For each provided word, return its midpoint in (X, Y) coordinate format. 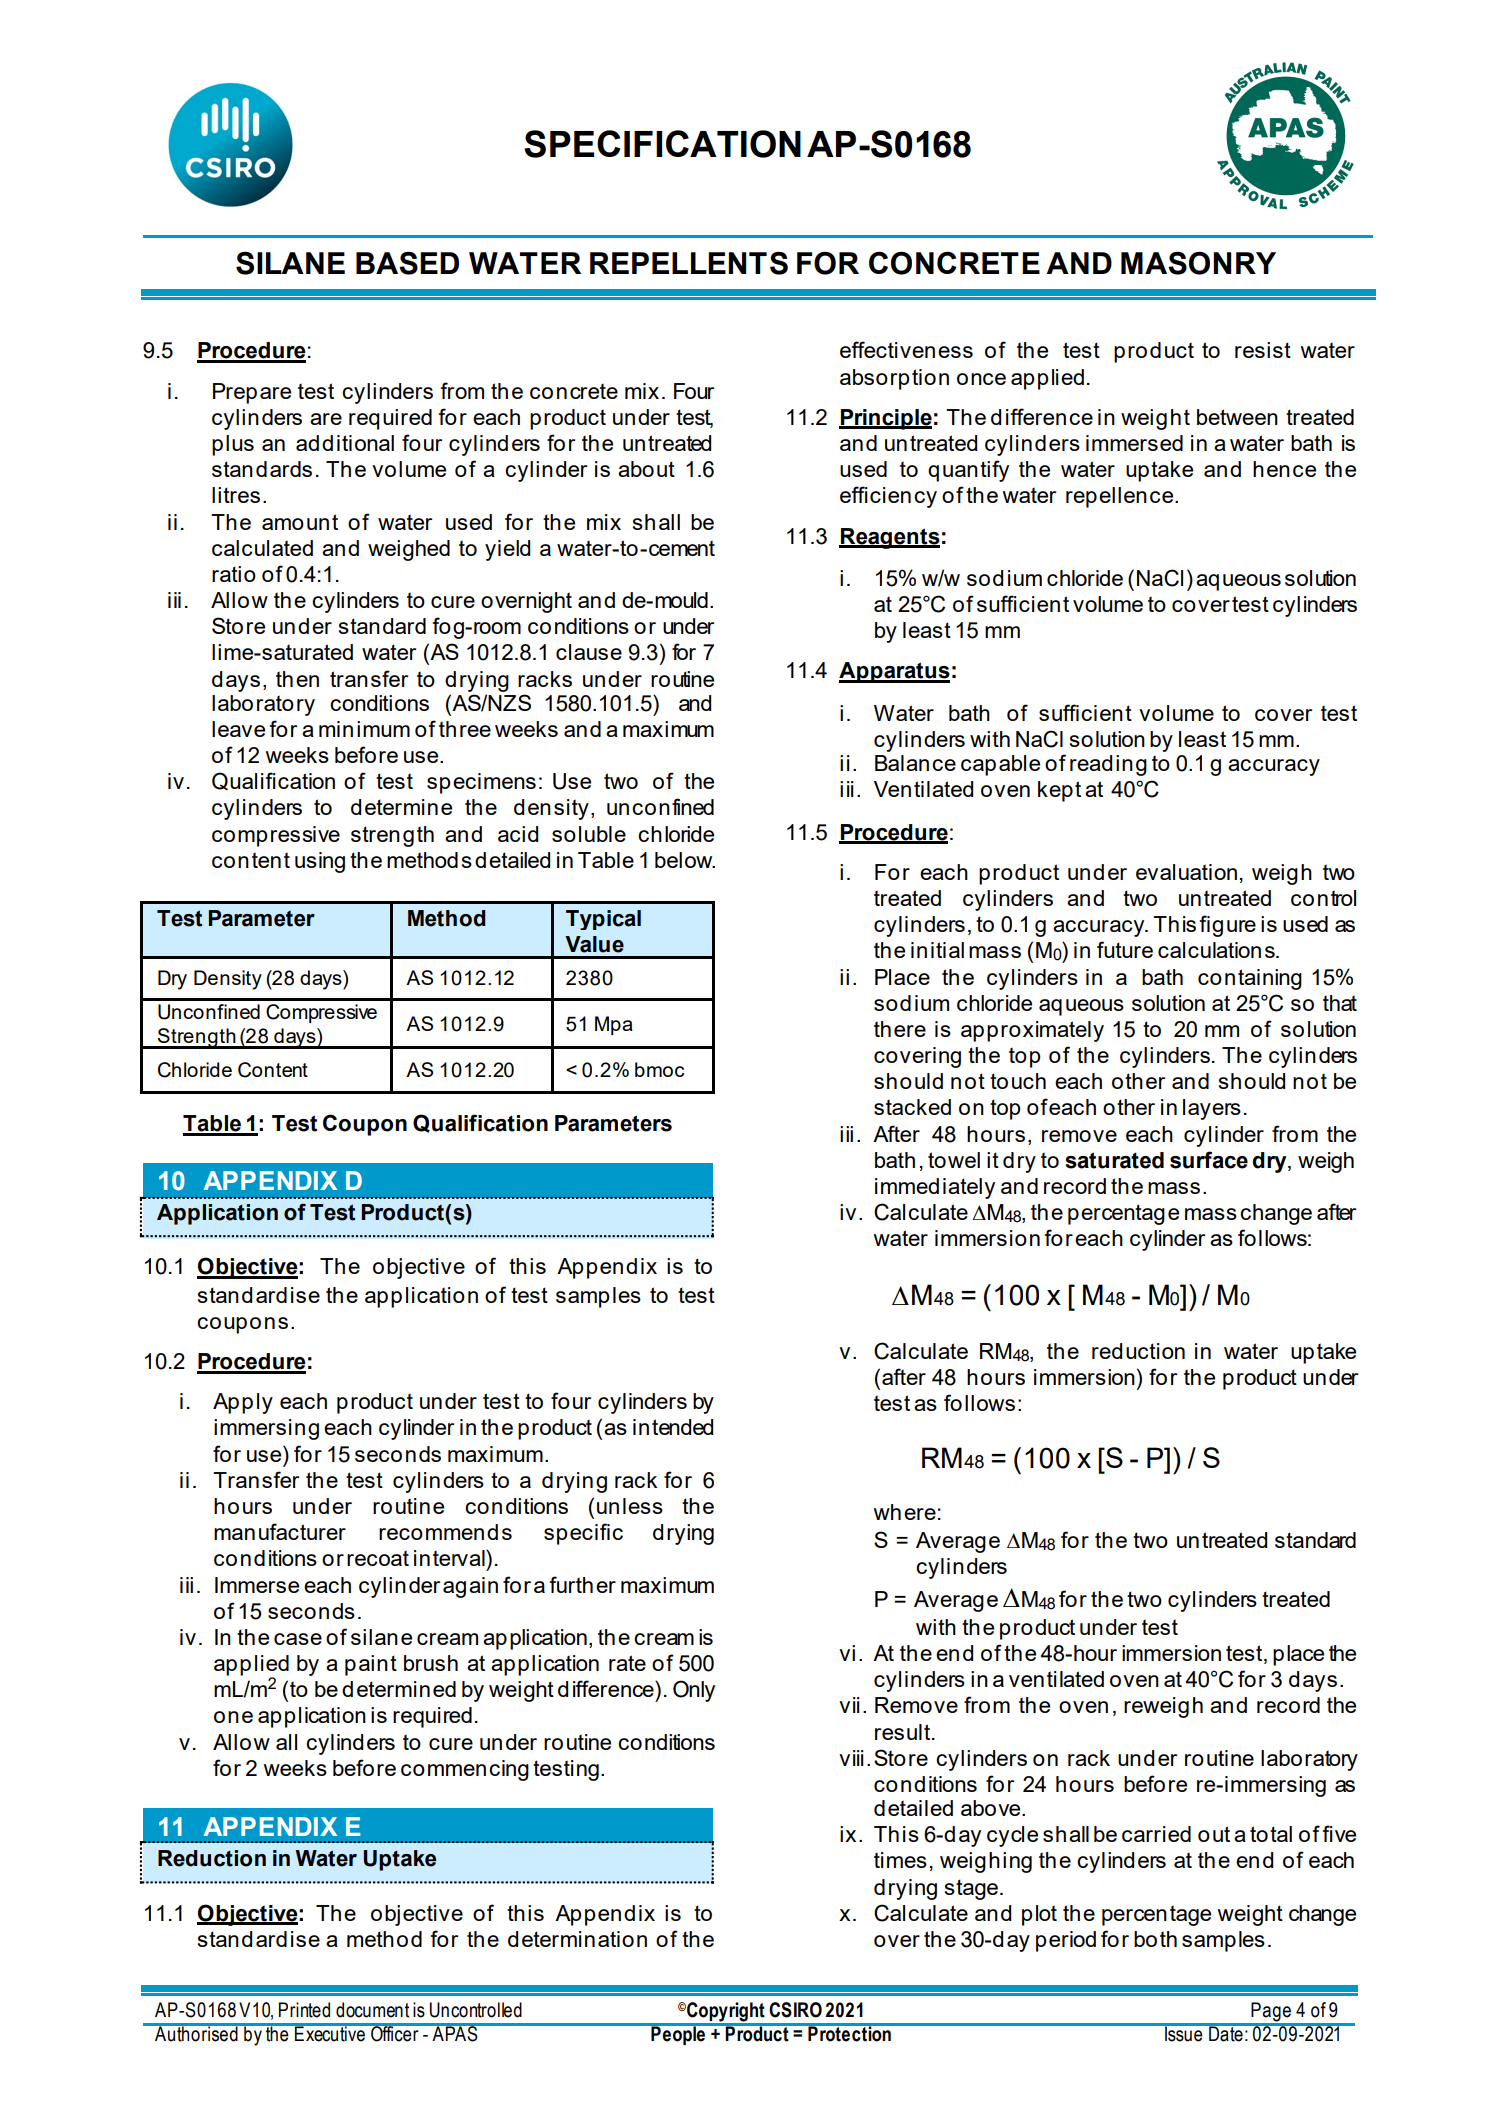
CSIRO (795, 2010)
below (685, 860)
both (1155, 1939)
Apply (243, 1403)
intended (673, 1427)
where (904, 1512)
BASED (407, 263)
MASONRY (1198, 263)
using (320, 862)
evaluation (1186, 872)
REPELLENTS (689, 263)
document (372, 2010)
